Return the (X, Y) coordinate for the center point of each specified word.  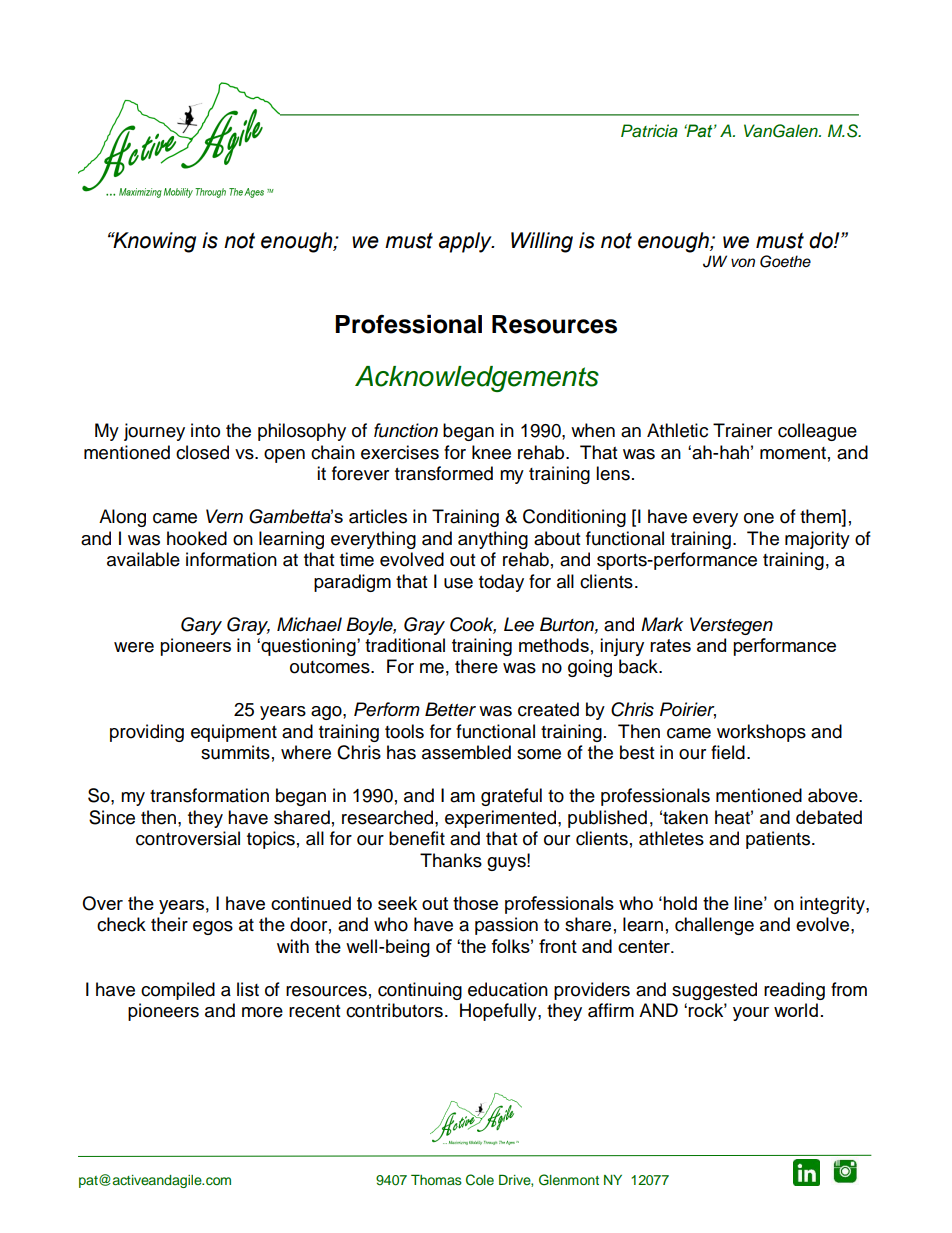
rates (670, 645)
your (751, 1014)
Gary (201, 626)
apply (466, 242)
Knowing (153, 242)
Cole (480, 1180)
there (476, 666)
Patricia (649, 131)
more (262, 1012)
